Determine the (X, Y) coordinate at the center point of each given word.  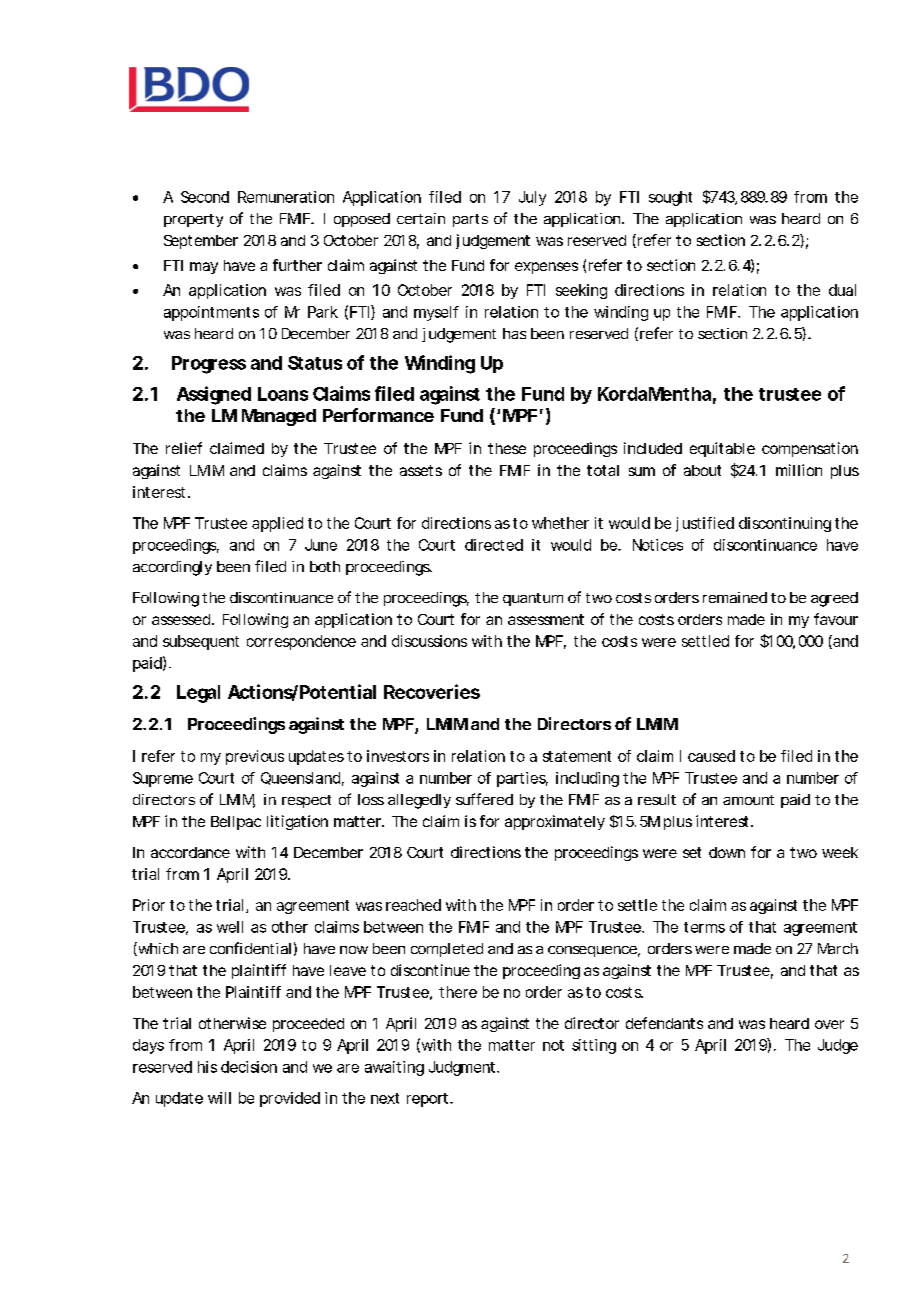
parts (470, 220)
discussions (429, 641)
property (193, 220)
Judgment (463, 1068)
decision (249, 1067)
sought (670, 198)
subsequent (201, 642)
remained (735, 597)
